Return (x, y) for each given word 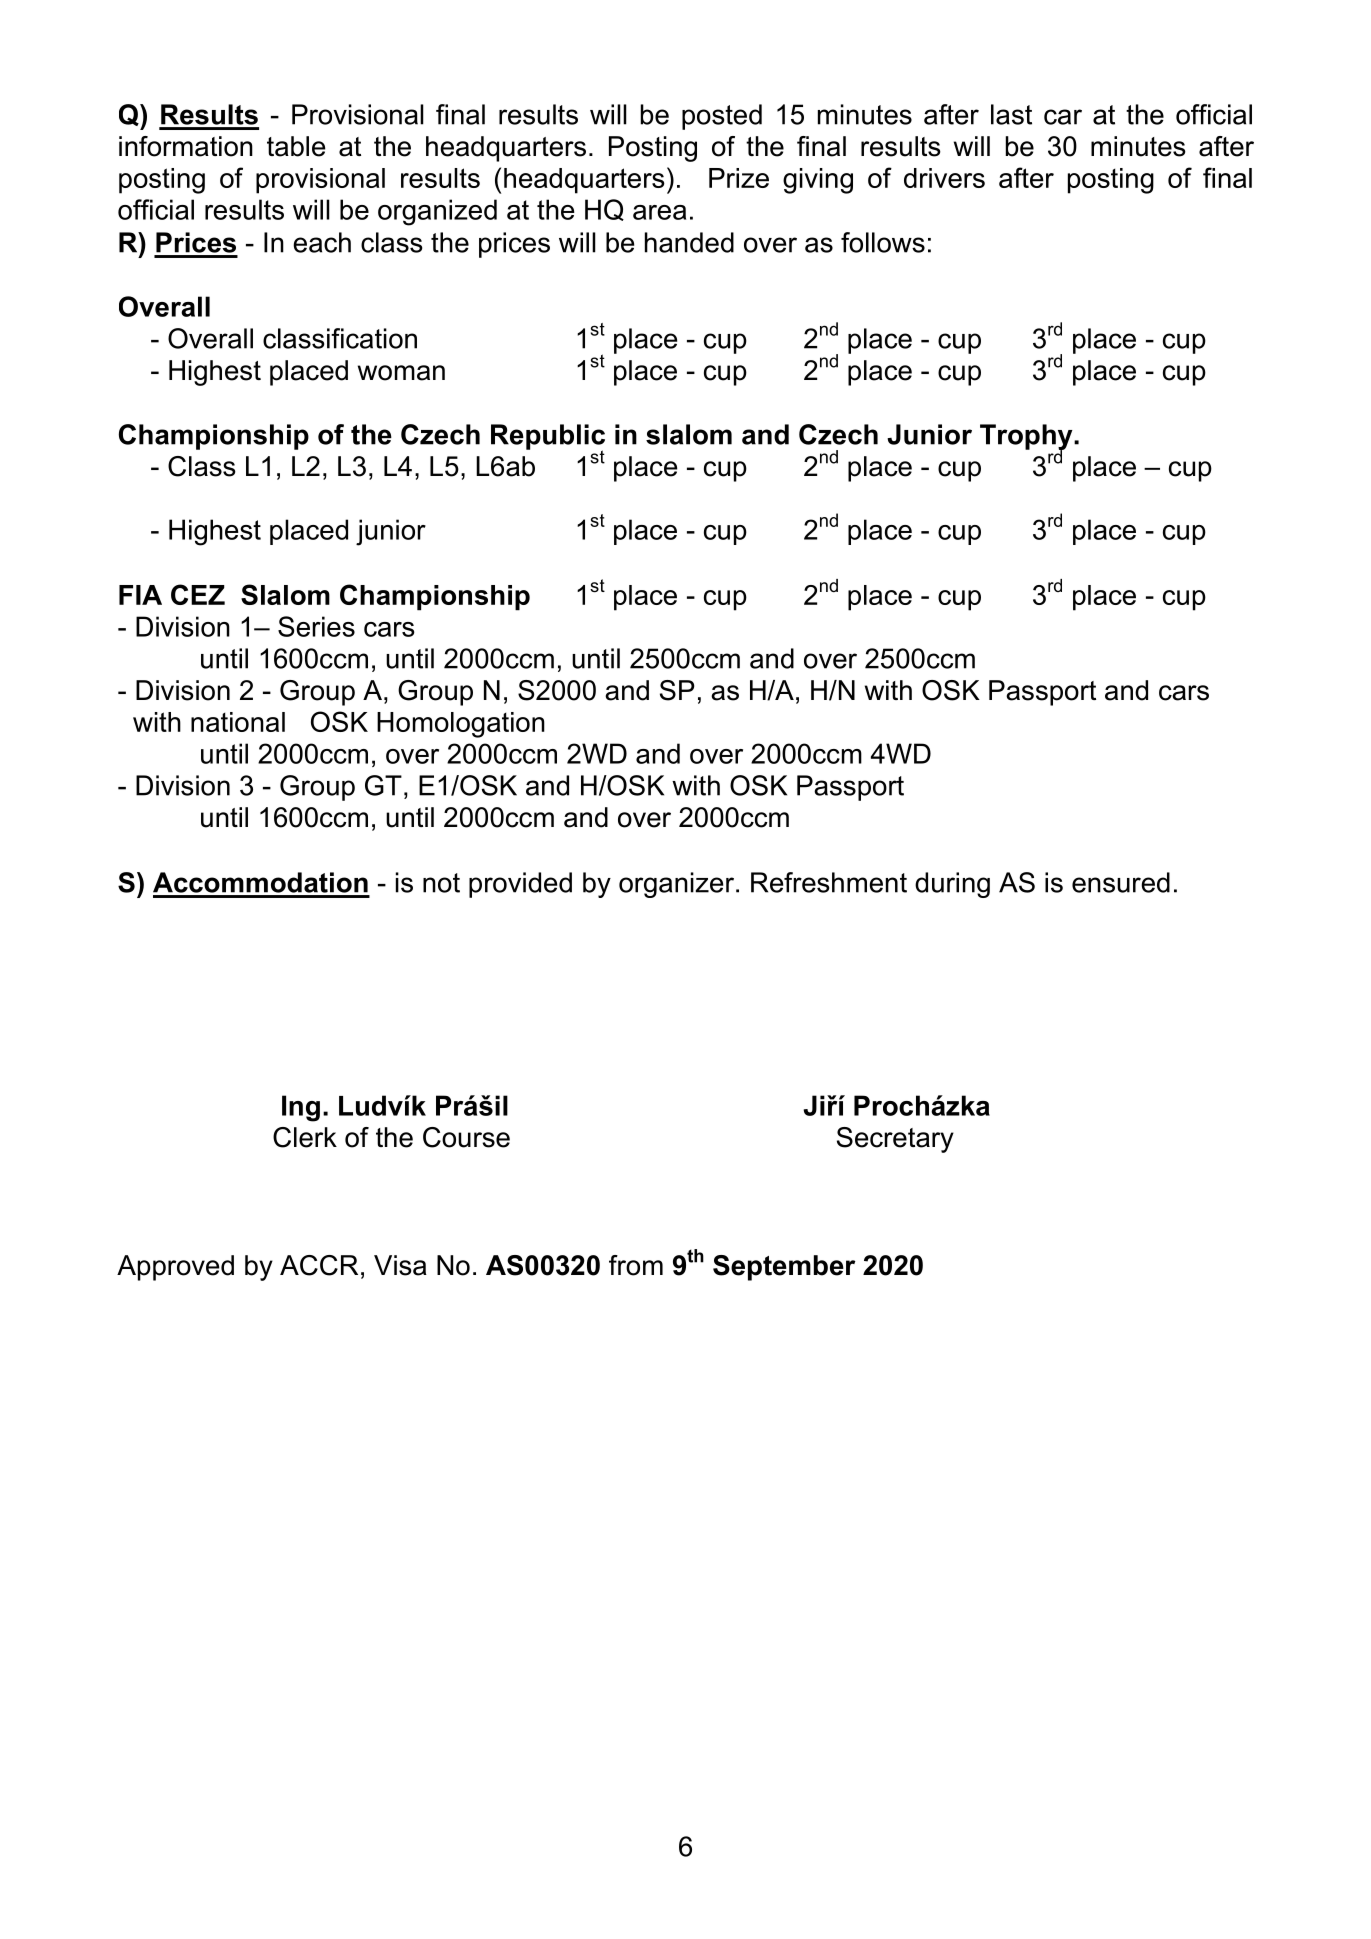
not (441, 883)
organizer (678, 885)
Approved (175, 1268)
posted (722, 117)
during (952, 885)
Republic (548, 438)
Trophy (1027, 438)
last (1011, 114)
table (296, 146)
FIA (140, 595)
